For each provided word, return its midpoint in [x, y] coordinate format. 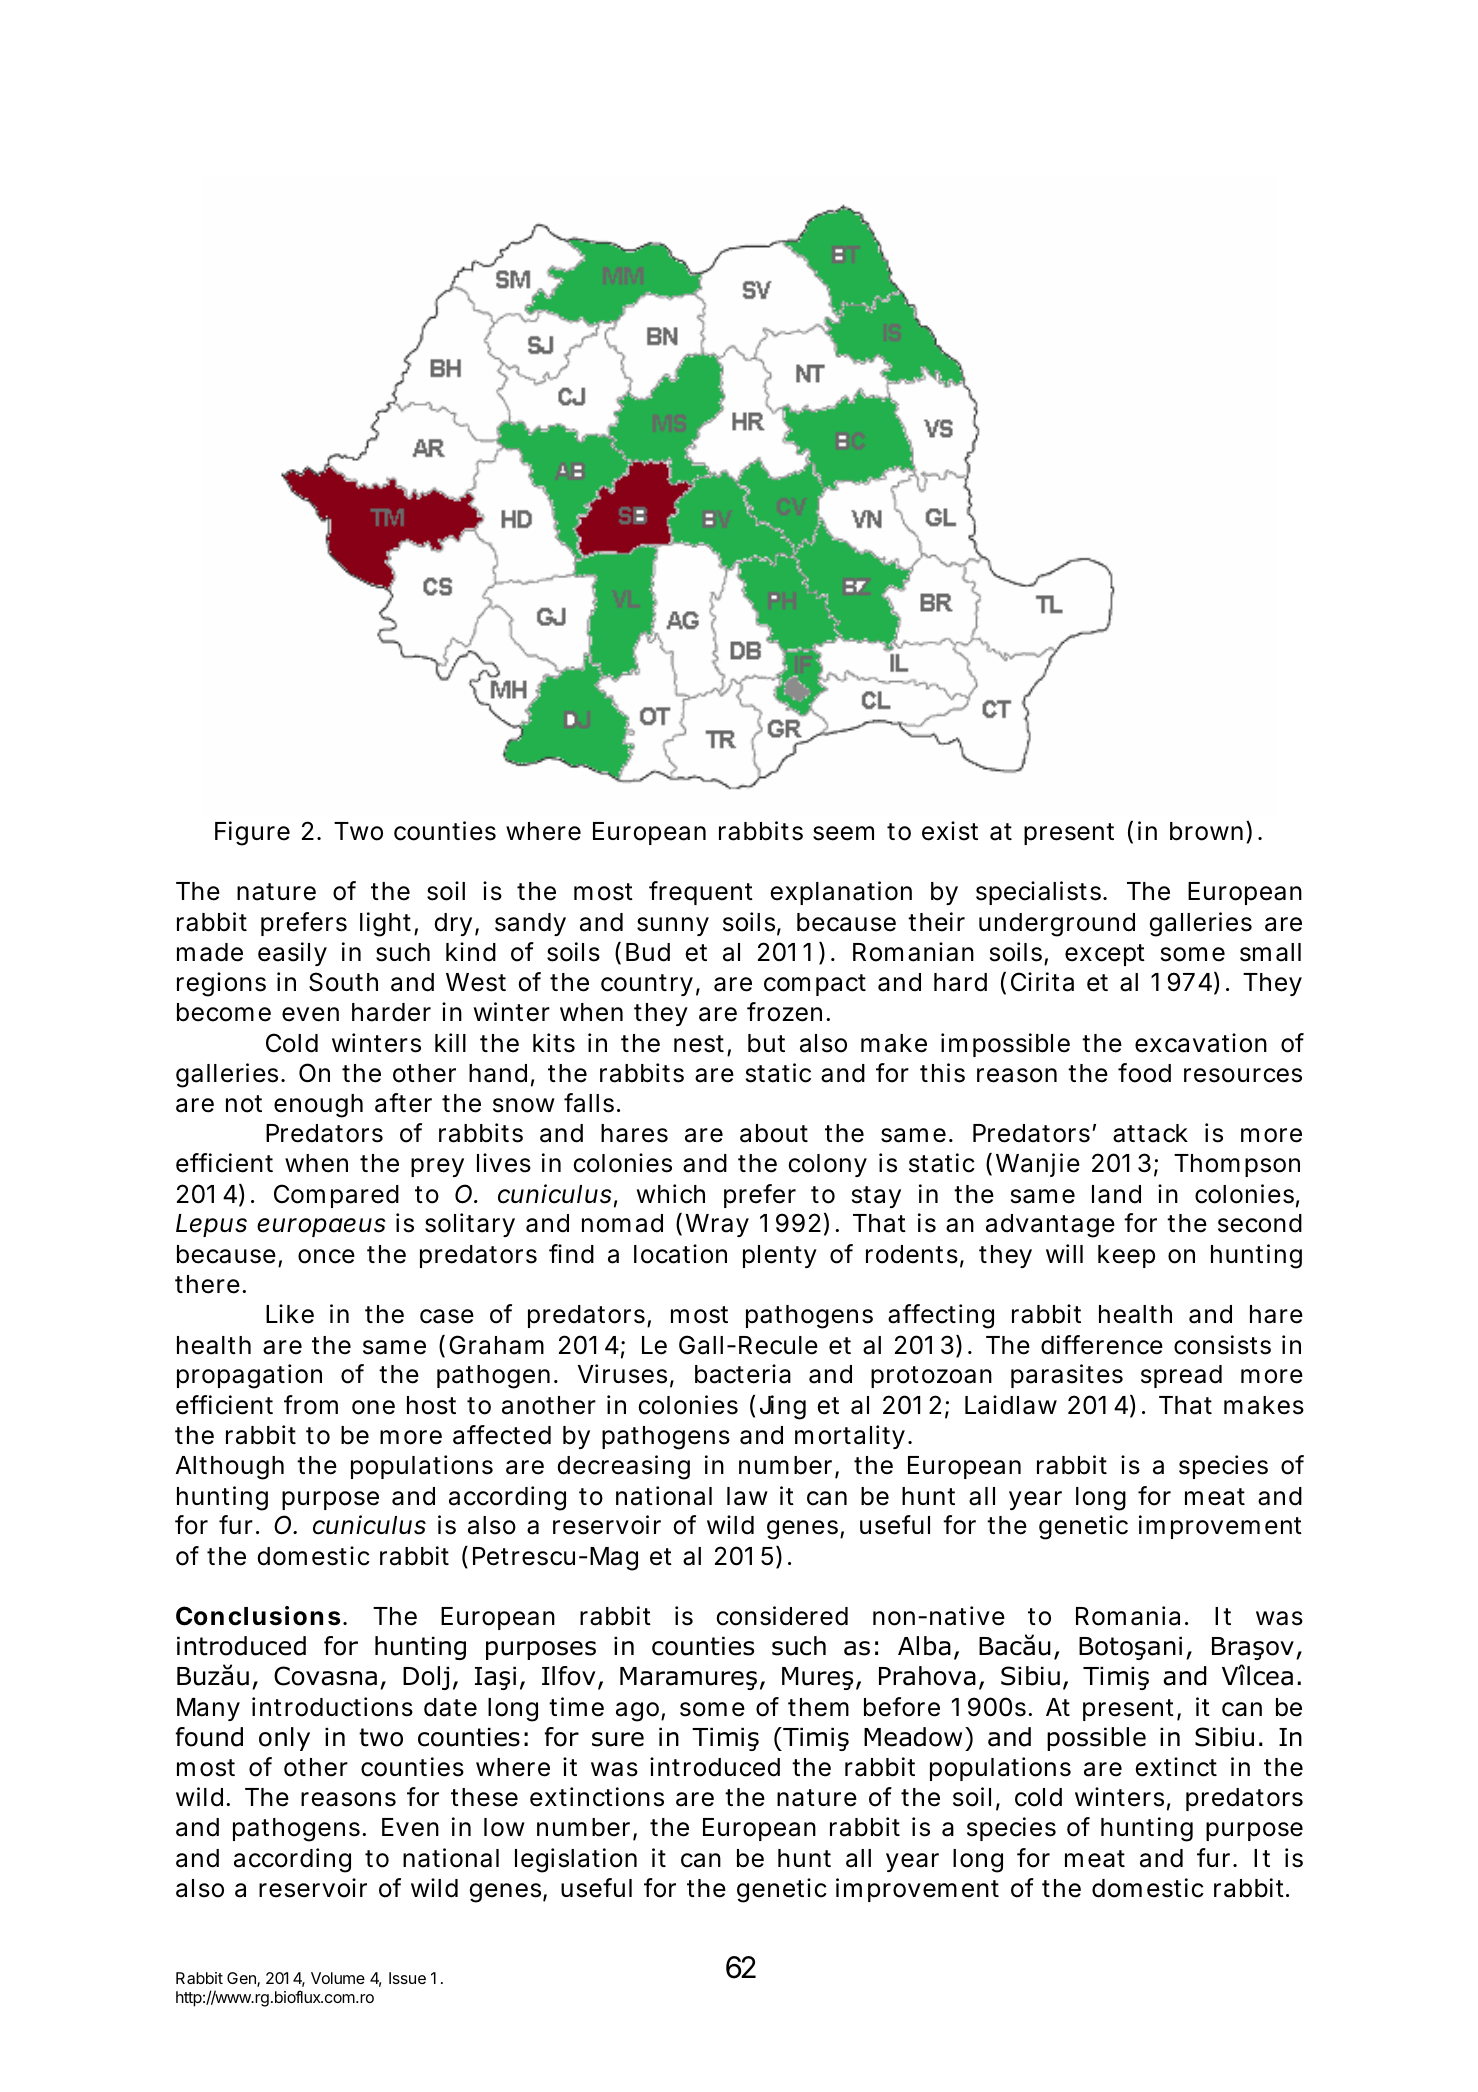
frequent [701, 893]
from [311, 1405]
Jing [783, 1407]
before [902, 1707]
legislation [576, 1860]
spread [1181, 1376]
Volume [338, 1978]
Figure [252, 833]
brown [1206, 831]
